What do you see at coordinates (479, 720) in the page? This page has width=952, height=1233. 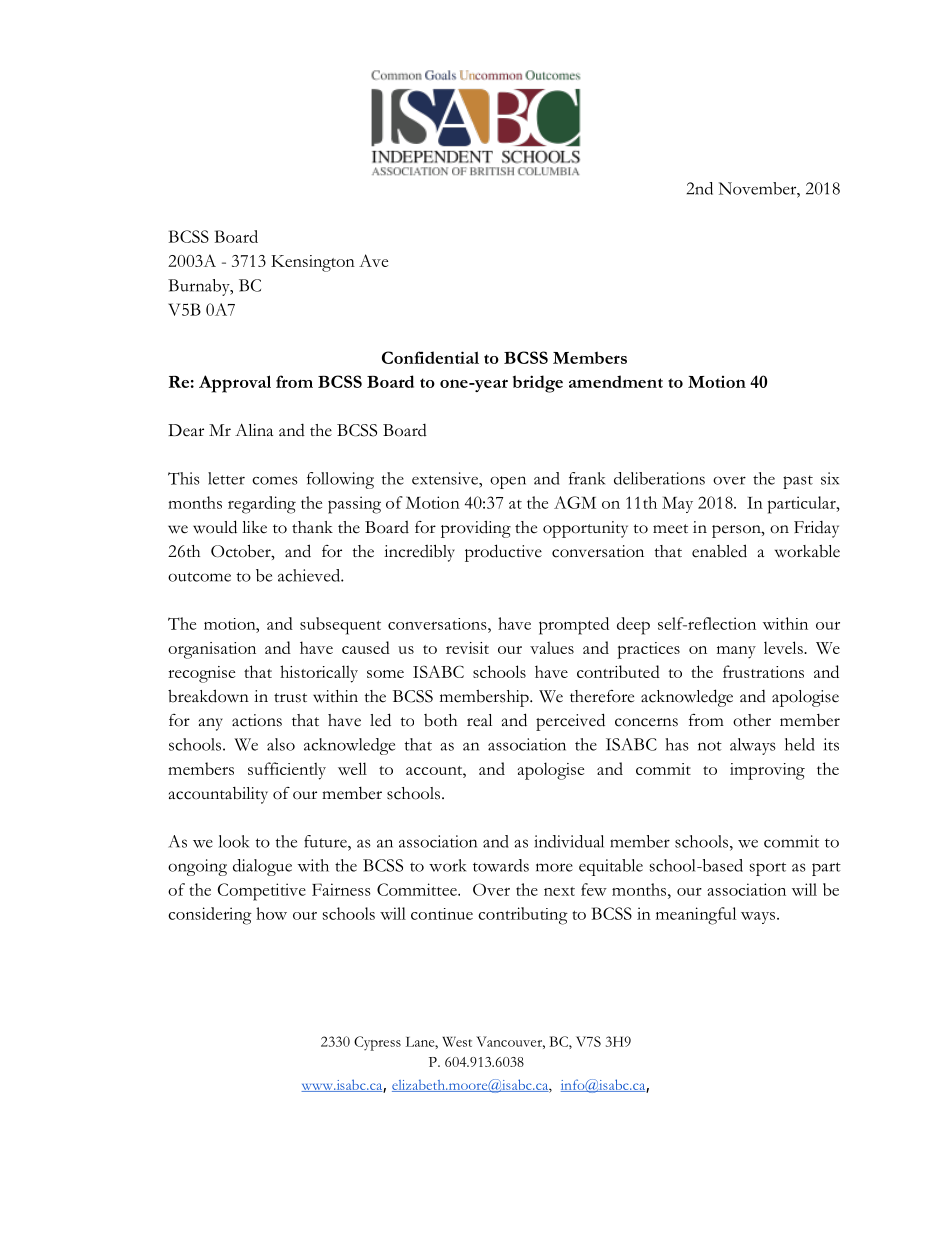 I see `real` at bounding box center [479, 720].
